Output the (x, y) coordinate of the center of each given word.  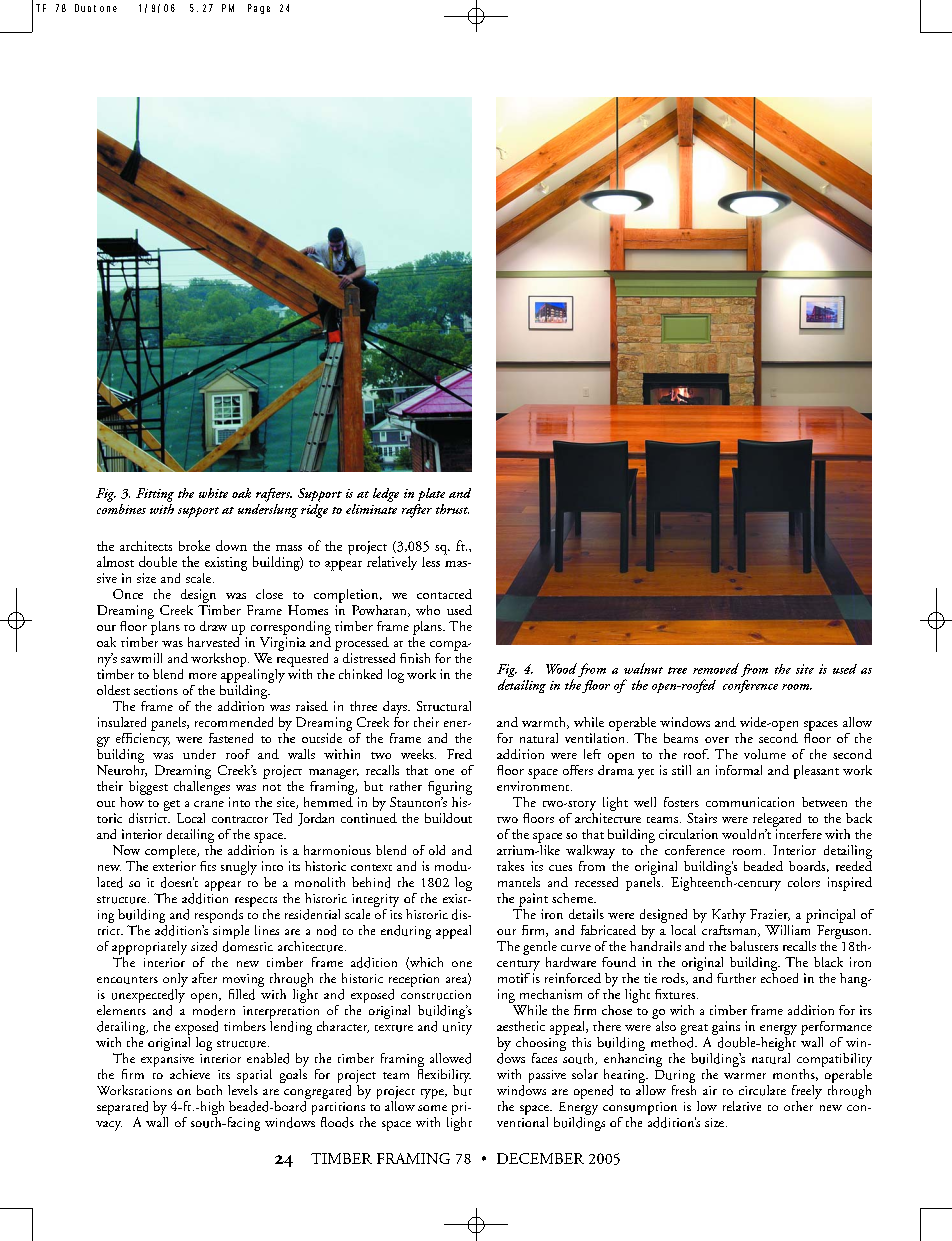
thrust (452, 509)
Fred (459, 754)
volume (765, 754)
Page (259, 9)
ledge (386, 495)
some (432, 1108)
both (209, 1090)
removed (716, 668)
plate (431, 494)
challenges (202, 786)
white (213, 493)
